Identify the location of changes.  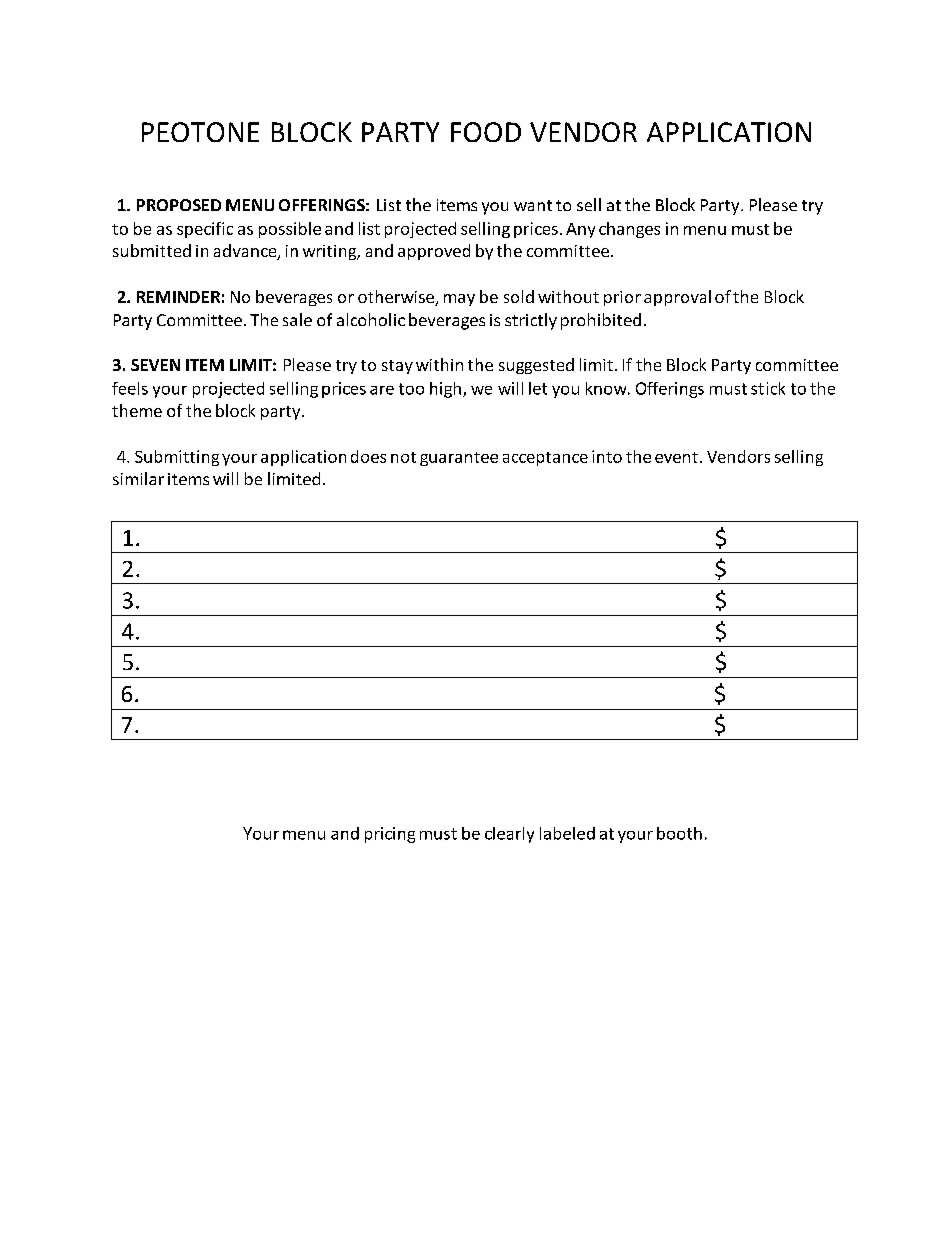
(629, 230).
